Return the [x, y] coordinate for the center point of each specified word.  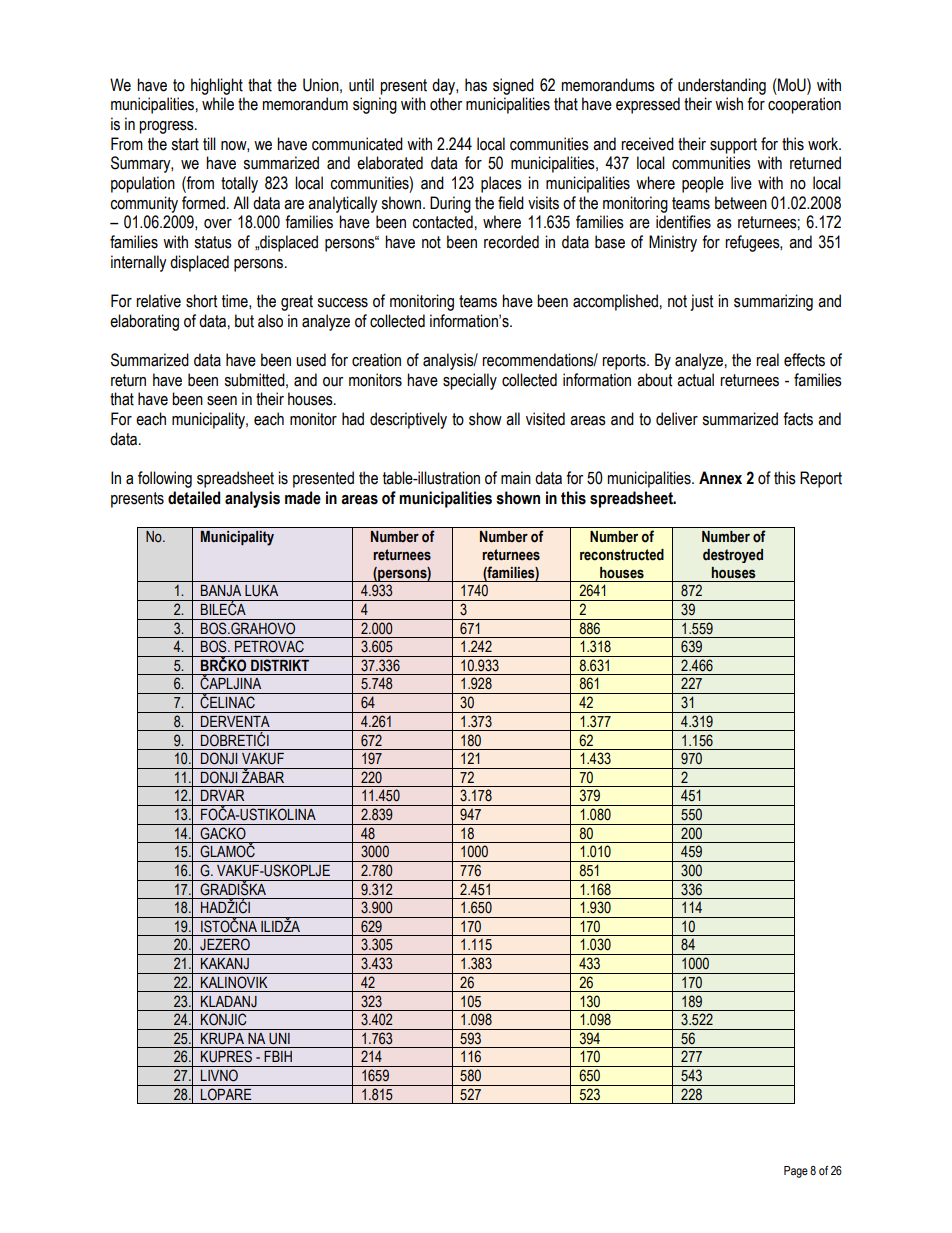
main [516, 478]
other [446, 104]
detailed [194, 498]
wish [729, 104]
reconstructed [622, 555]
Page [796, 1172]
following [165, 479]
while [218, 104]
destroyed [733, 556]
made [303, 498]
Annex [720, 478]
